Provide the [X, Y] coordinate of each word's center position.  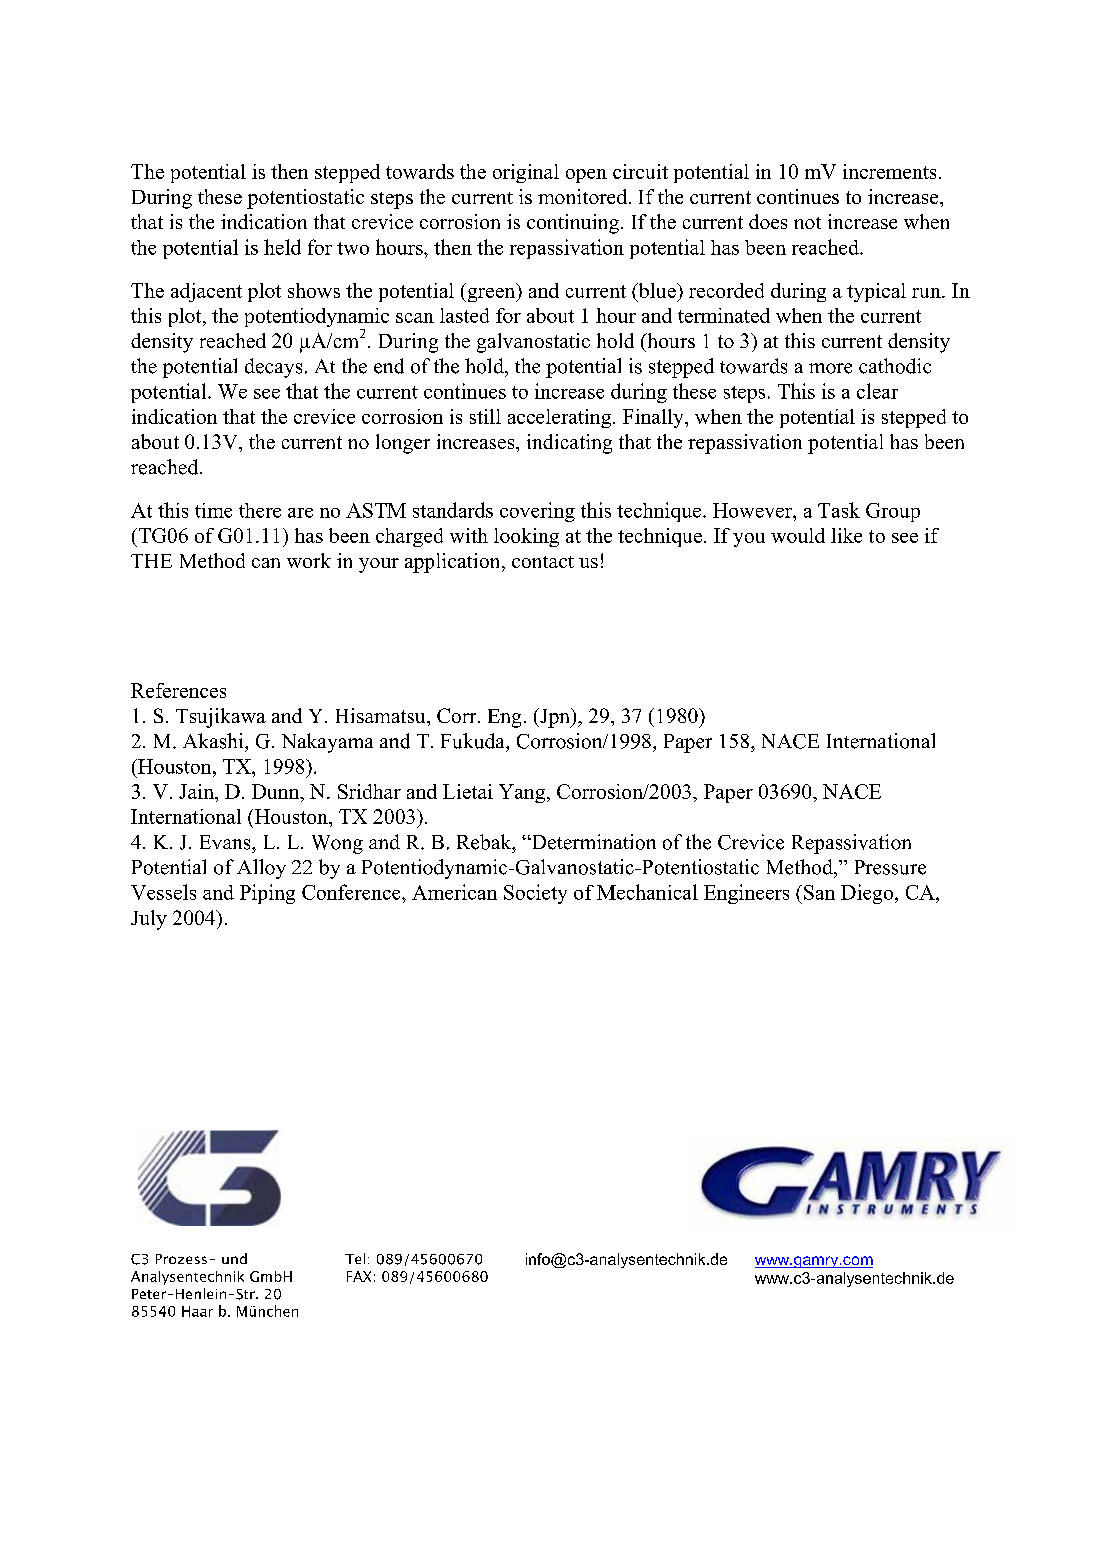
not [807, 223]
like [846, 535]
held [282, 247]
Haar [197, 1311]
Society [535, 894]
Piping [267, 894]
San [819, 892]
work [309, 560]
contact [543, 562]
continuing [573, 224]
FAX [359, 1276]
